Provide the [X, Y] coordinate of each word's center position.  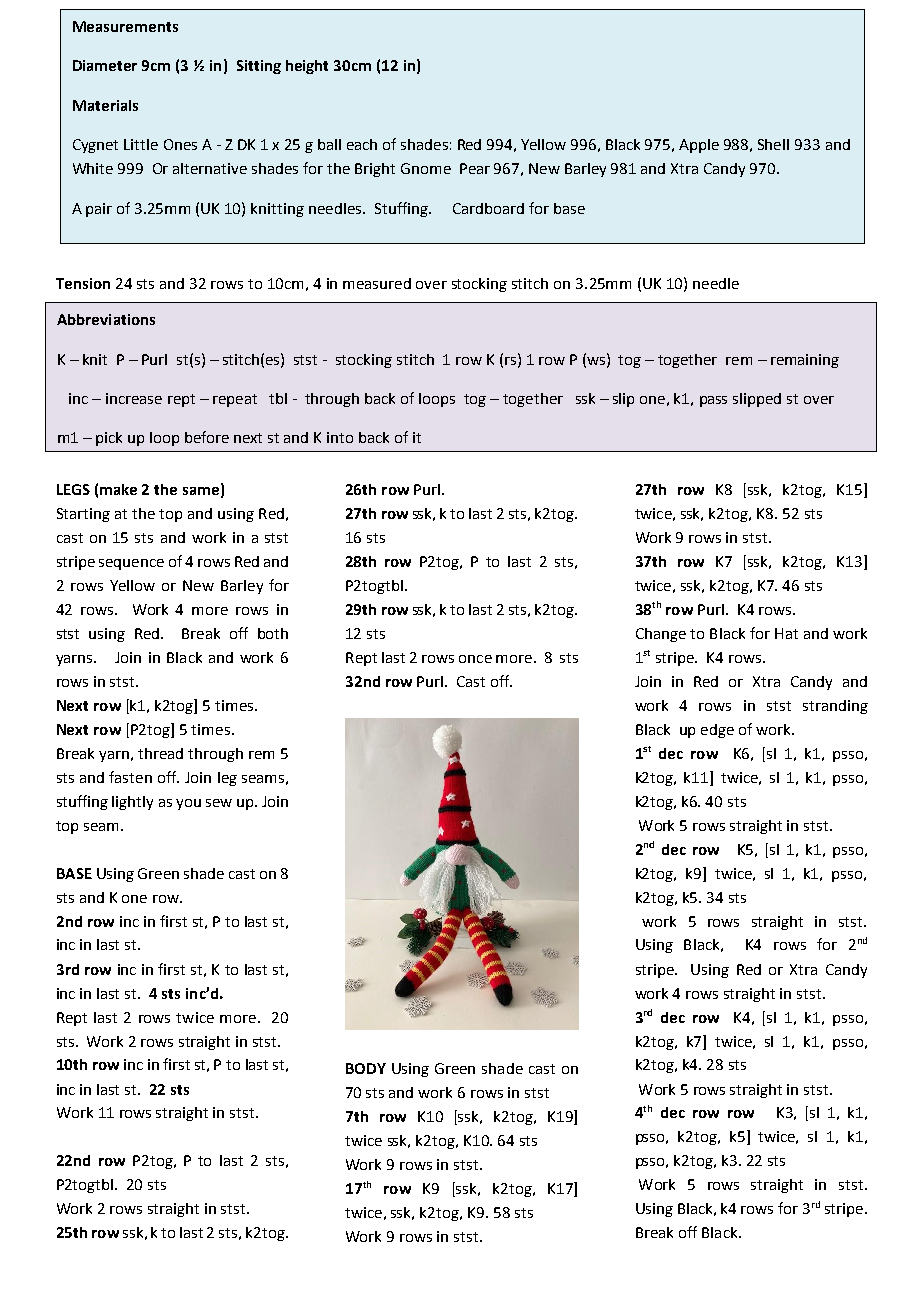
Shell [773, 144]
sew [219, 803]
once [475, 659]
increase [134, 398]
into [340, 437]
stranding [835, 707]
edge [717, 731]
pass [713, 401]
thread [160, 753]
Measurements [125, 26]
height [307, 67]
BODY [366, 1068]
